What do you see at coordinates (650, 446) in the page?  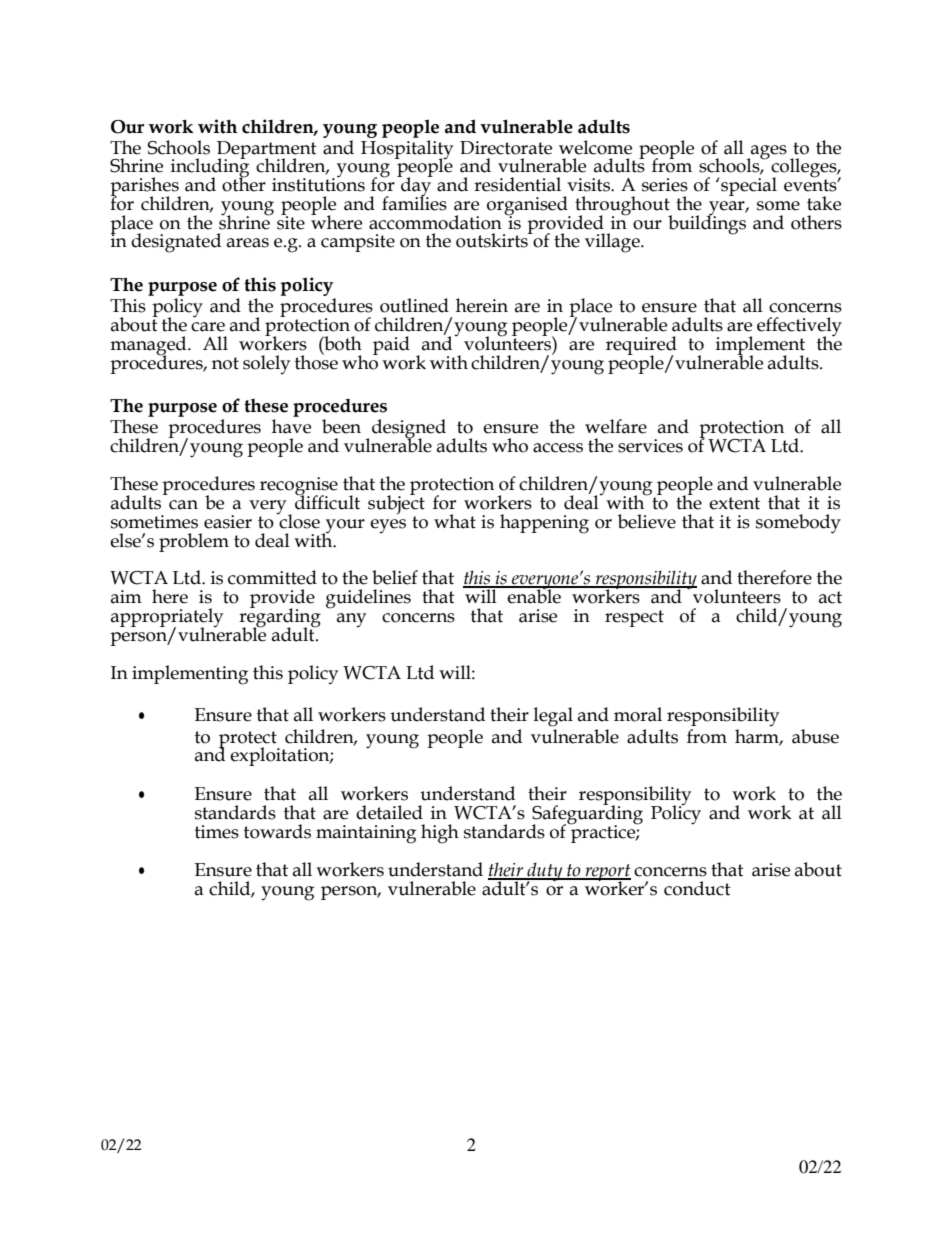 I see `services` at bounding box center [650, 446].
